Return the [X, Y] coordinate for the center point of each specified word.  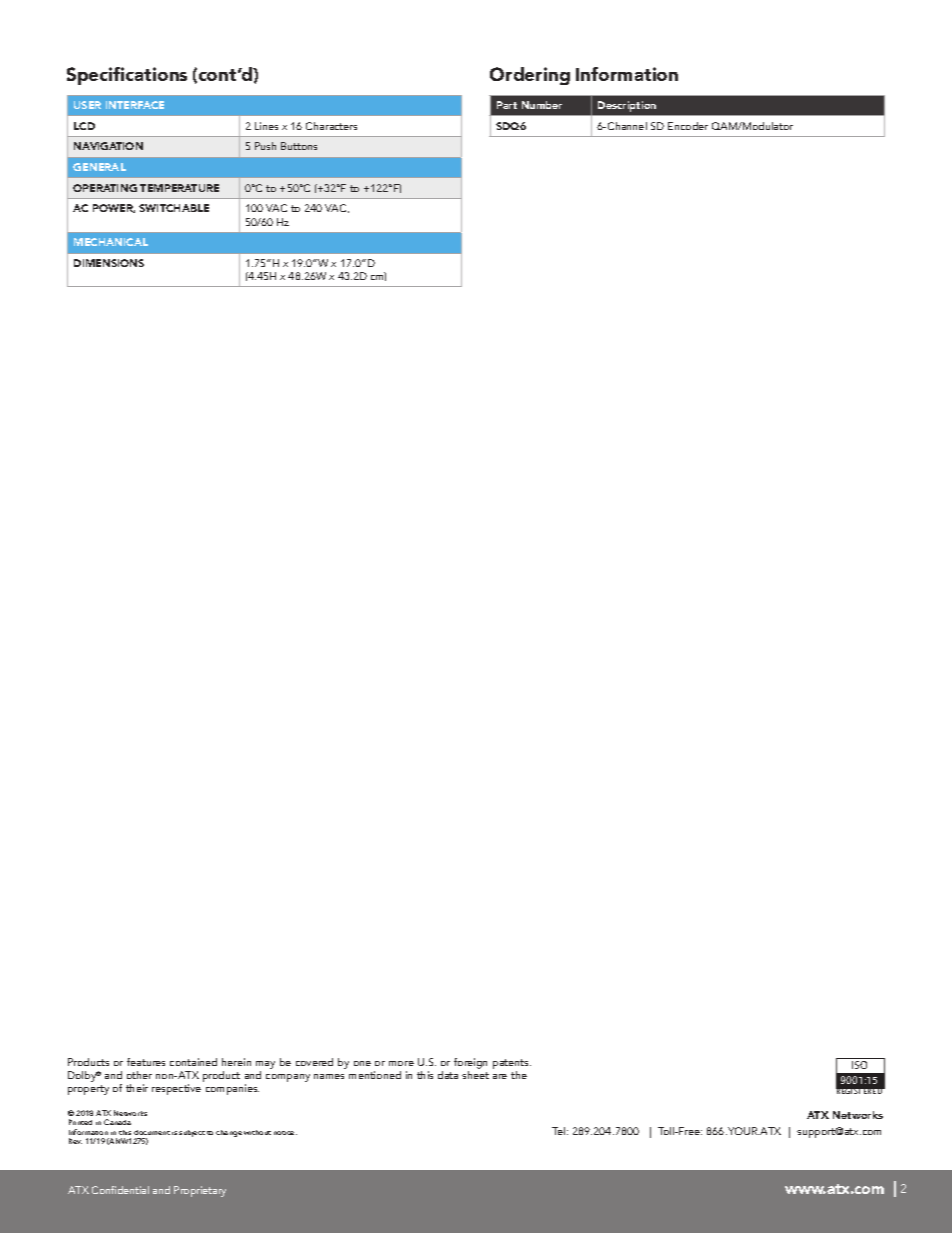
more [401, 1063]
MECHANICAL [111, 242]
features [146, 1062]
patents [512, 1065]
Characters [331, 126]
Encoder [688, 126]
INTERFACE [135, 105]
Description [627, 106]
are [500, 1076]
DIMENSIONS [109, 263]
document [152, 1132]
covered [314, 1062]
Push [265, 146]
